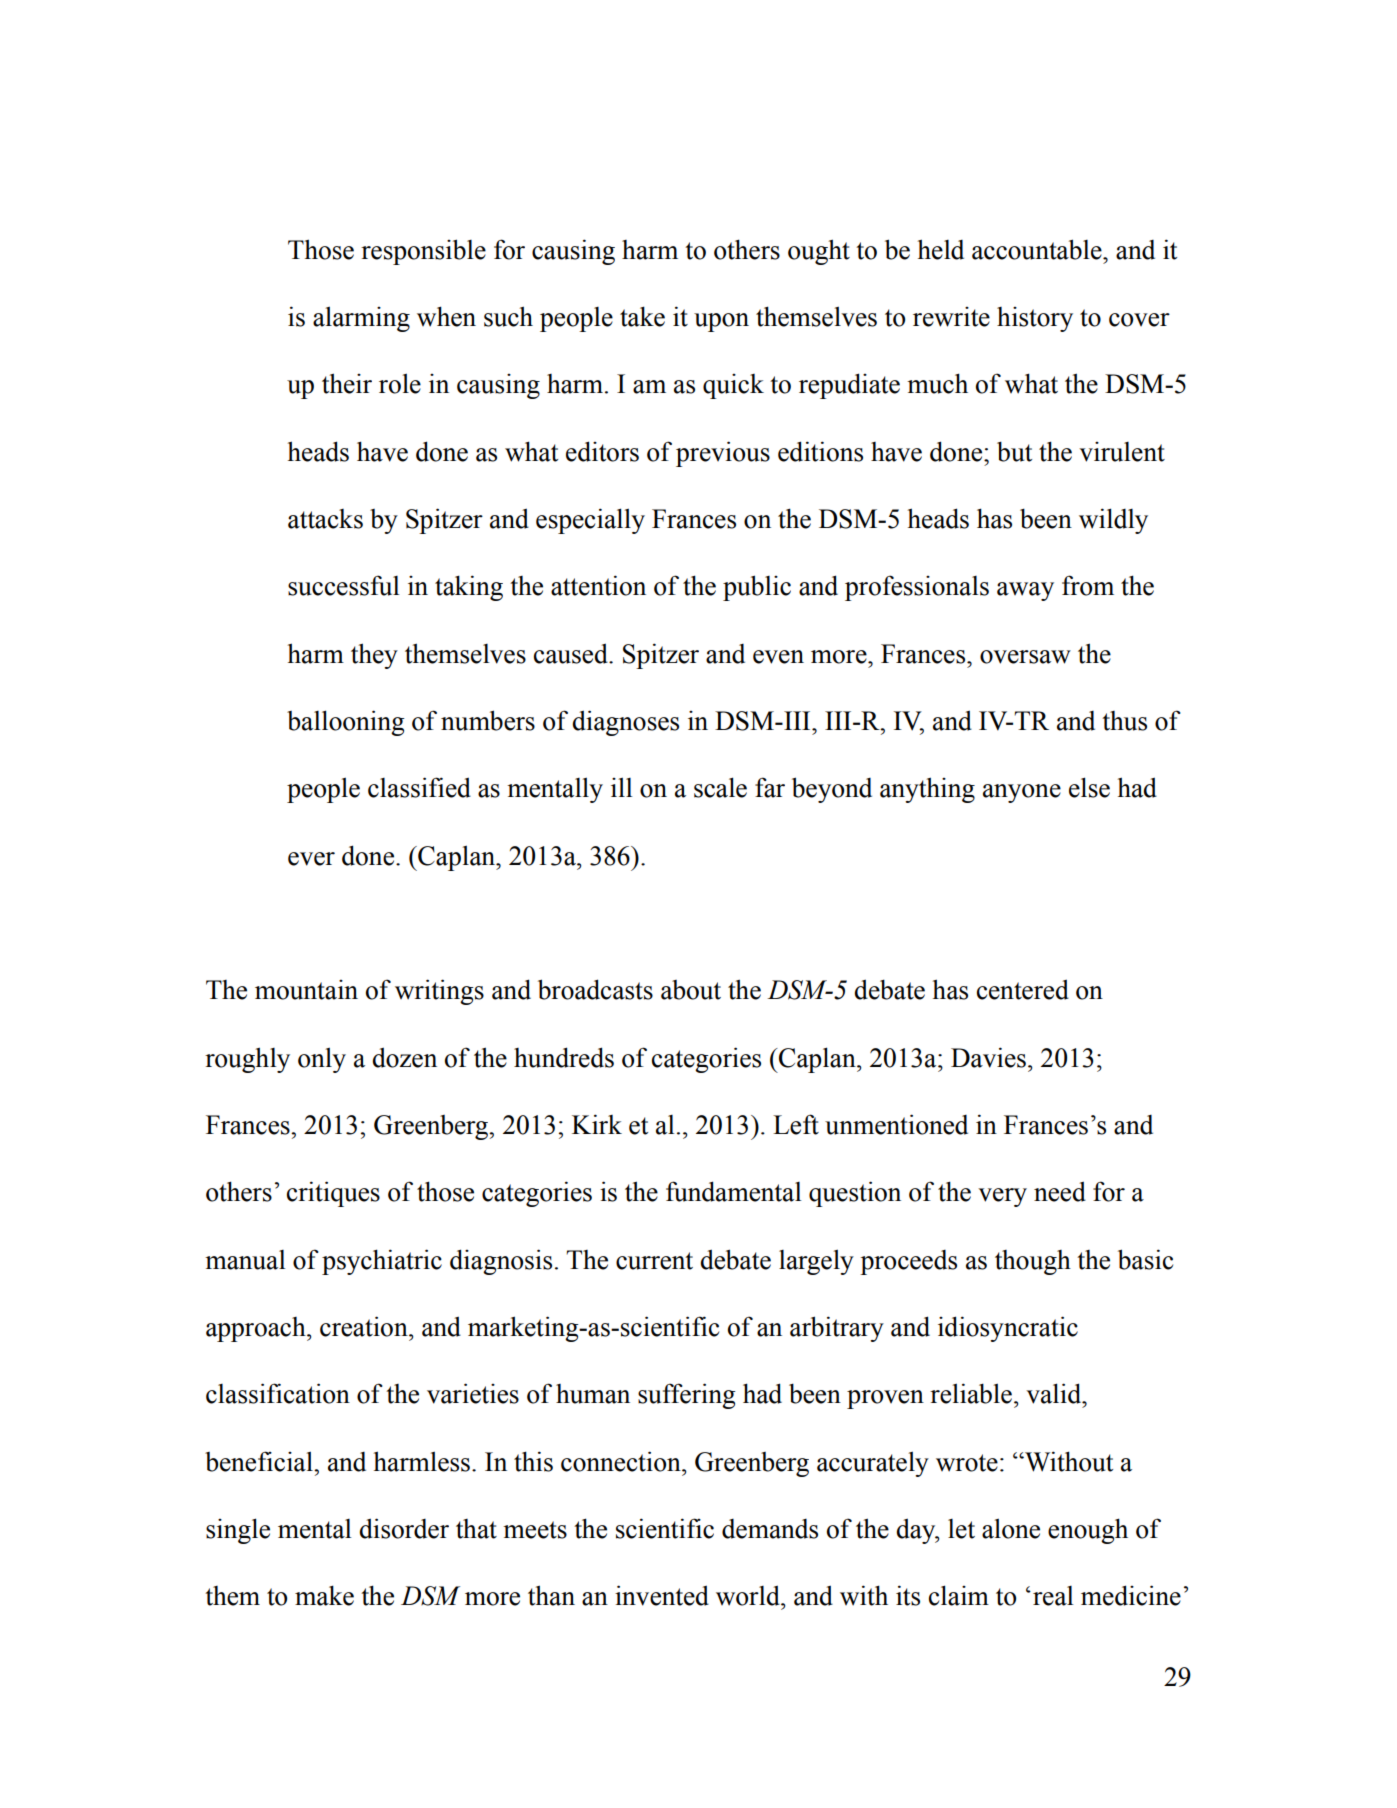 This screenshot has width=1397, height=1808. What do you see at coordinates (1060, 1191) in the screenshot?
I see `need` at bounding box center [1060, 1191].
